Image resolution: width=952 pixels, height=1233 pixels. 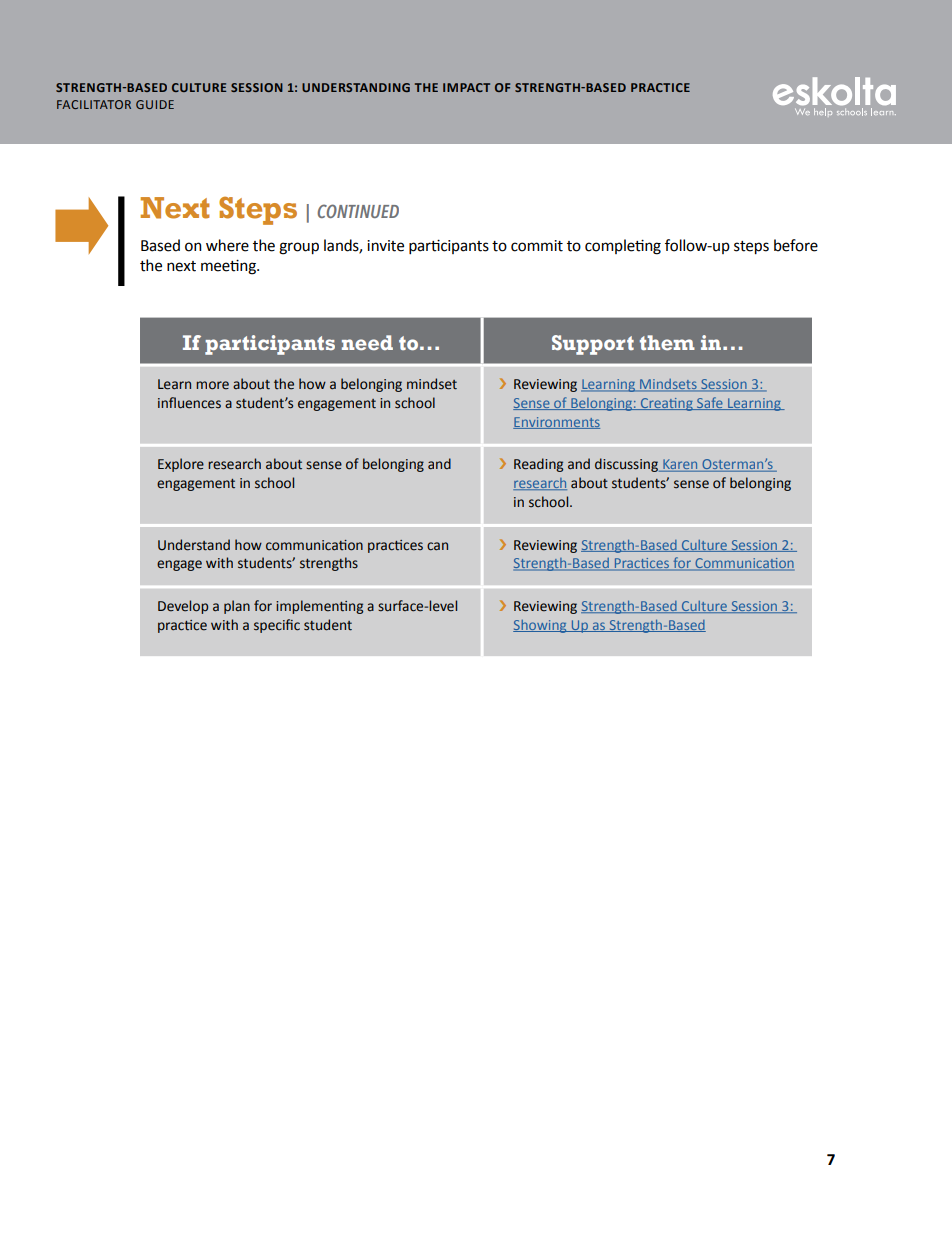 What do you see at coordinates (367, 343) in the image?
I see `need` at bounding box center [367, 343].
